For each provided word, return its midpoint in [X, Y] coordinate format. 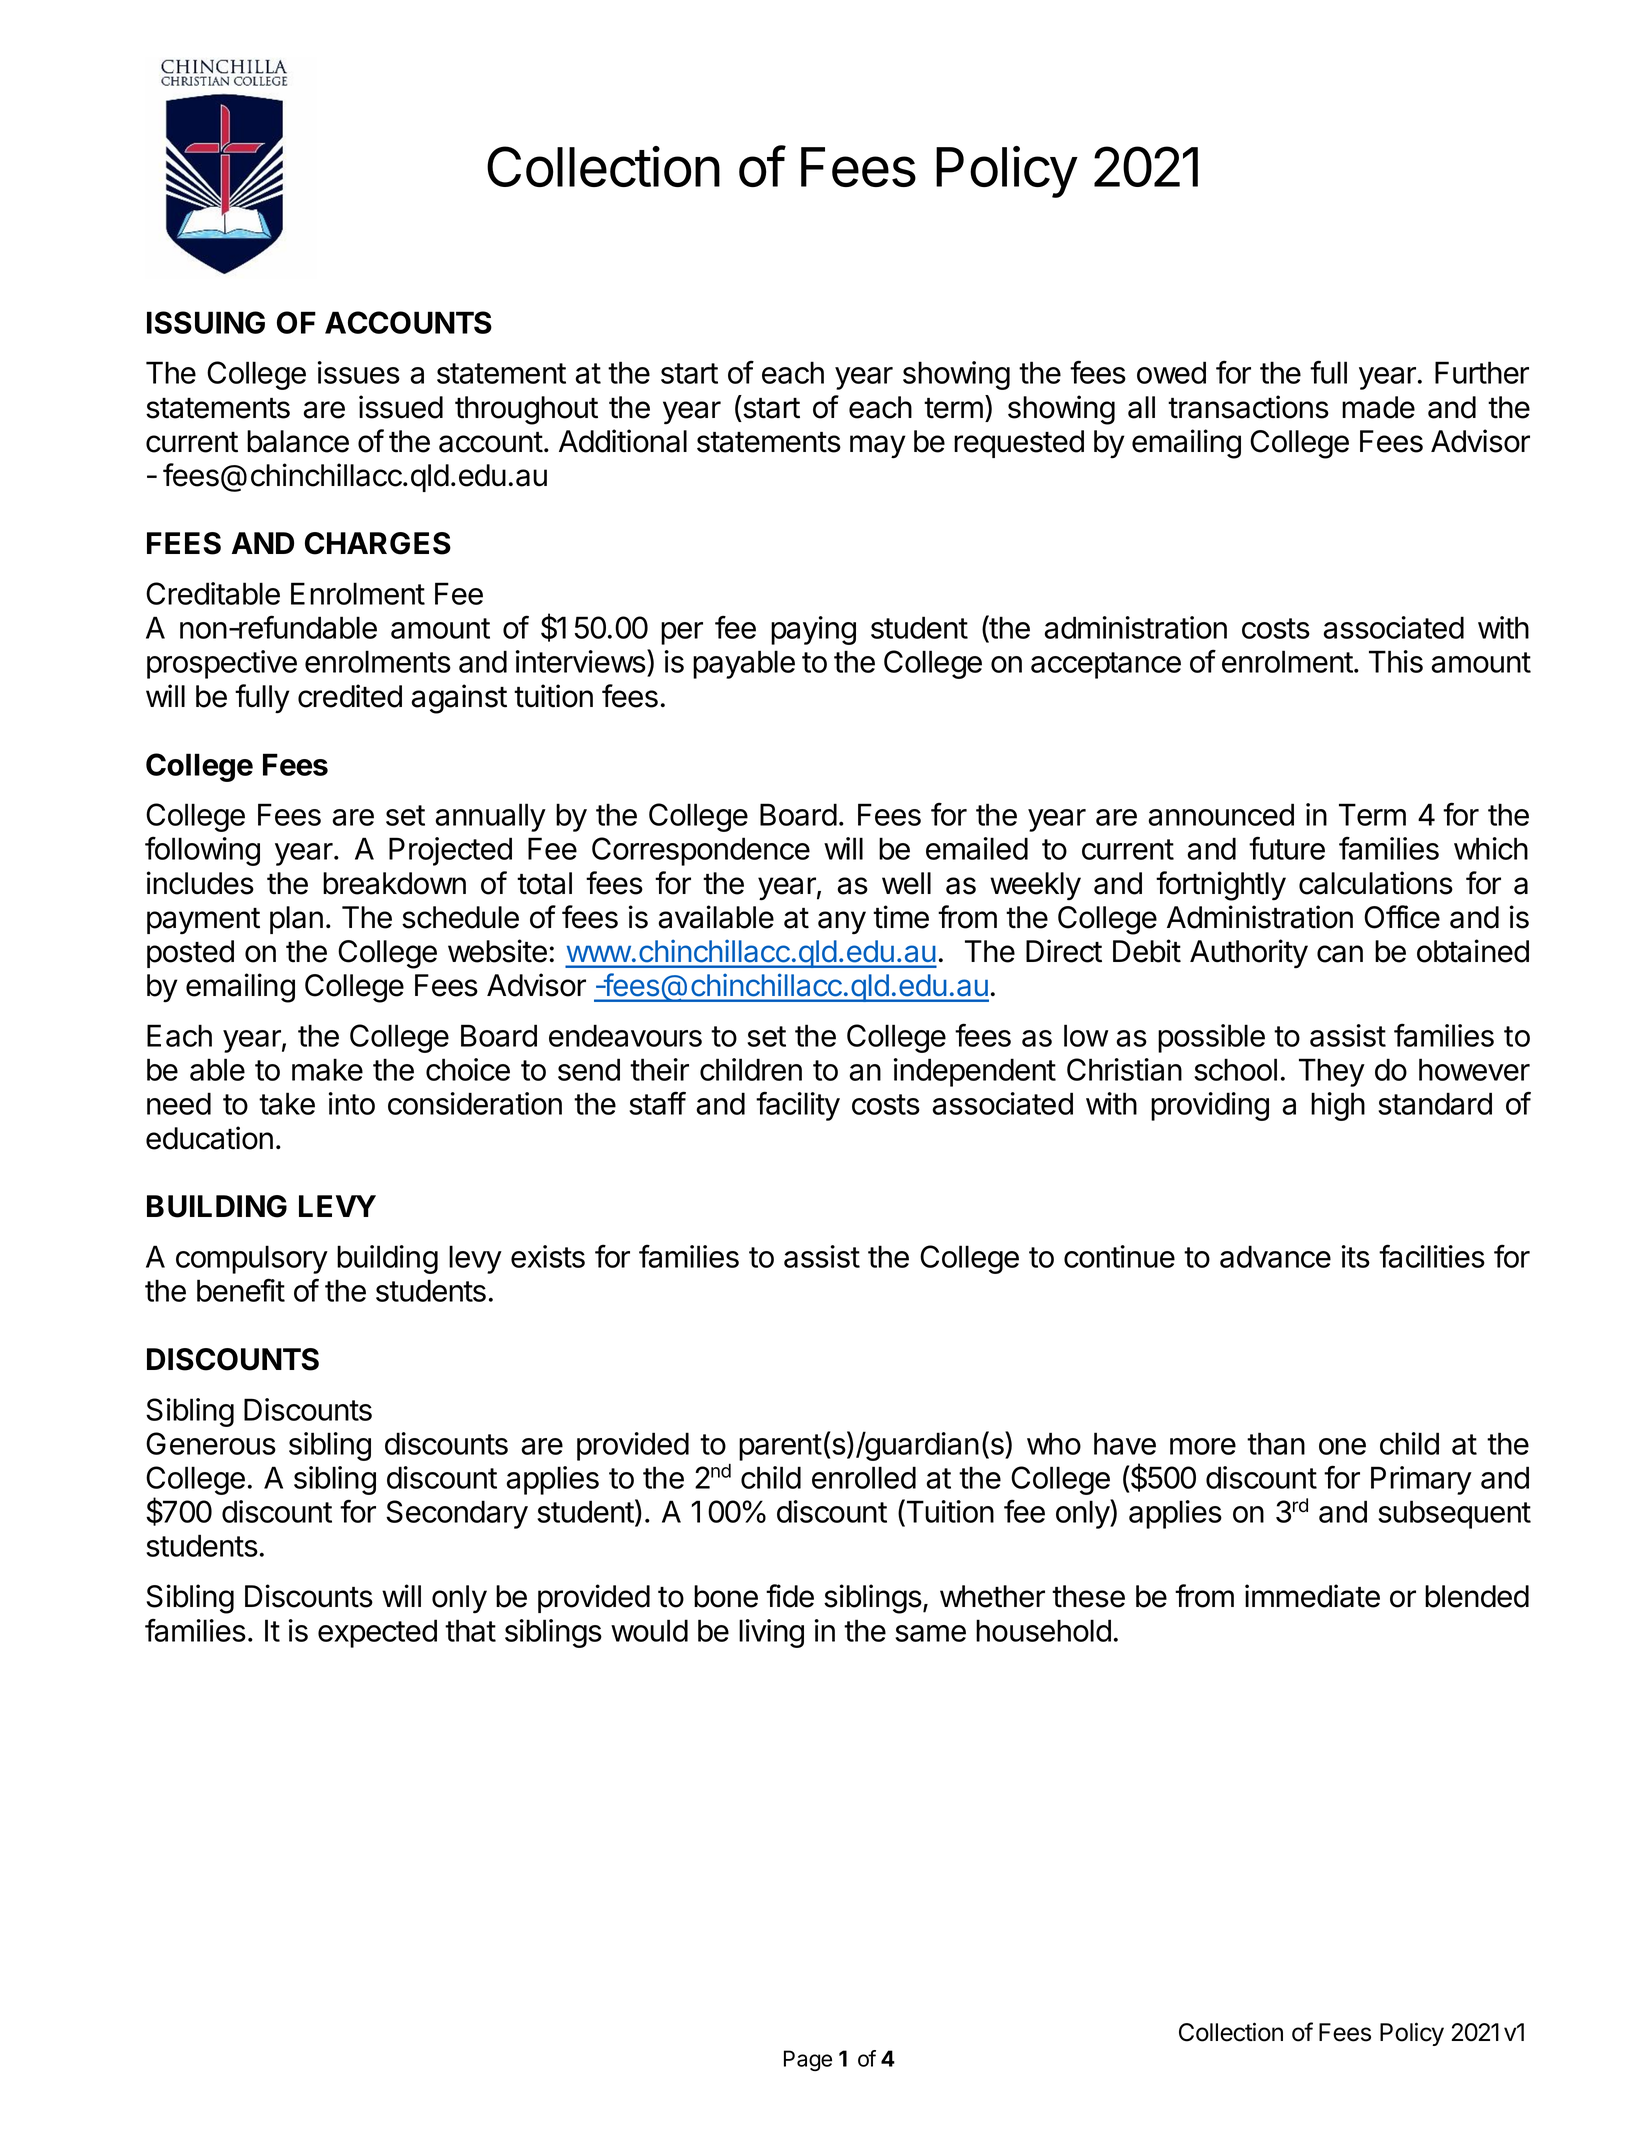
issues [359, 372]
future [1287, 848]
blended [1477, 1596]
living [771, 1633]
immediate [1312, 1596]
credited [350, 696]
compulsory [252, 1259]
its [1356, 1256]
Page [808, 2060]
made [1378, 407]
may [878, 447]
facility [798, 1106]
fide [790, 1596]
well [906, 883]
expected [377, 1633]
